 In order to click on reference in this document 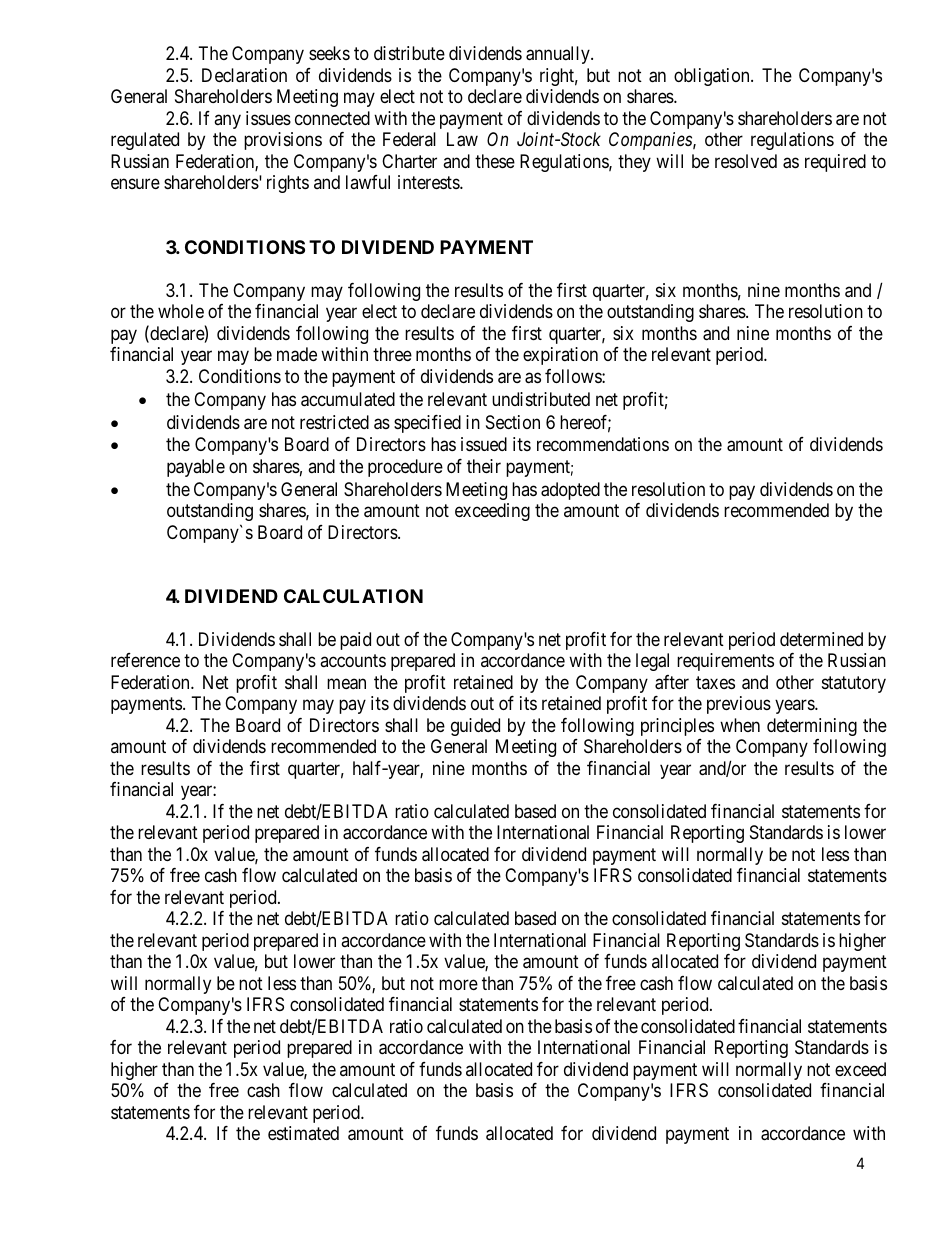, I will do `click(145, 660)`.
